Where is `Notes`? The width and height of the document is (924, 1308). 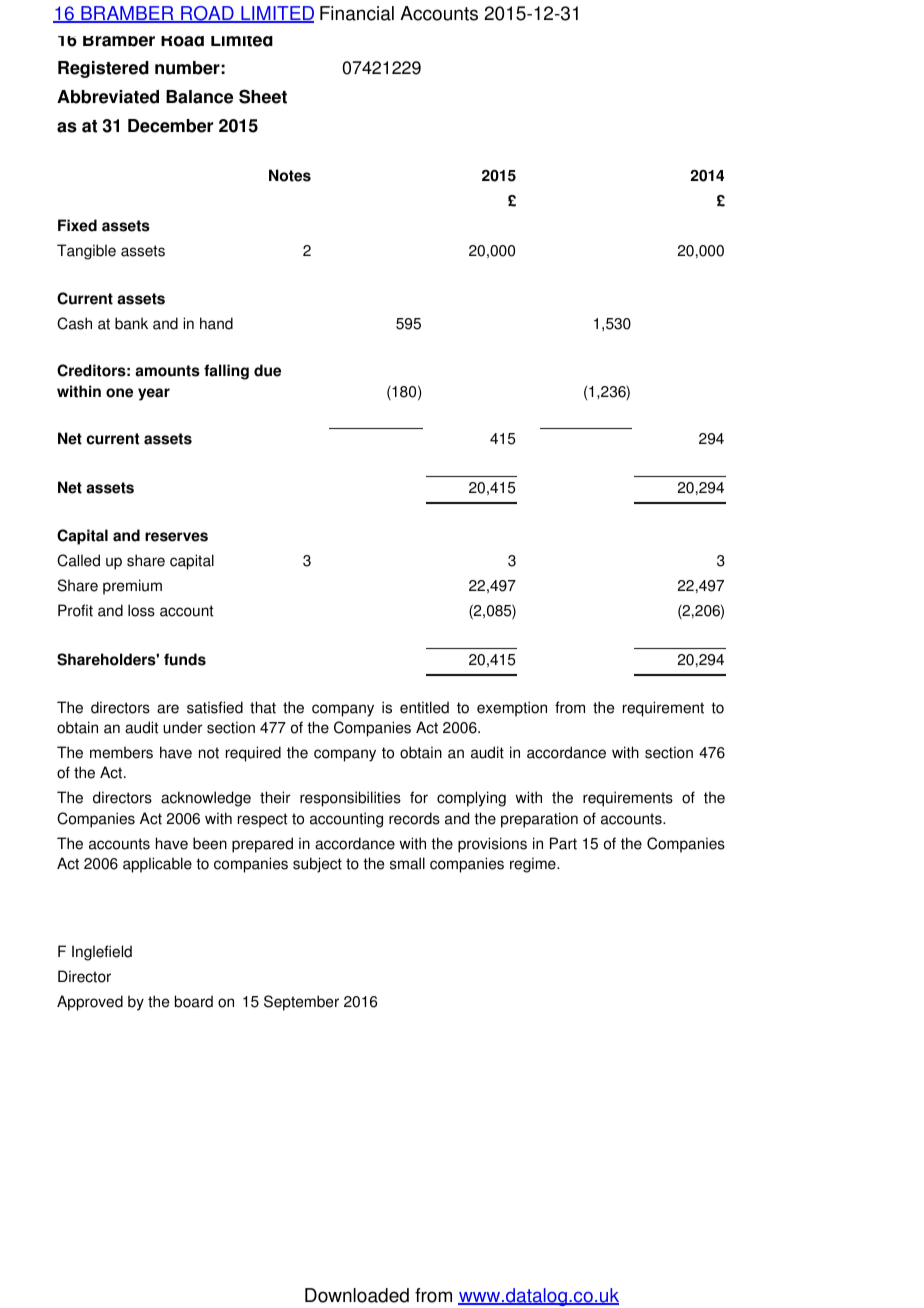 Notes is located at coordinates (290, 175).
